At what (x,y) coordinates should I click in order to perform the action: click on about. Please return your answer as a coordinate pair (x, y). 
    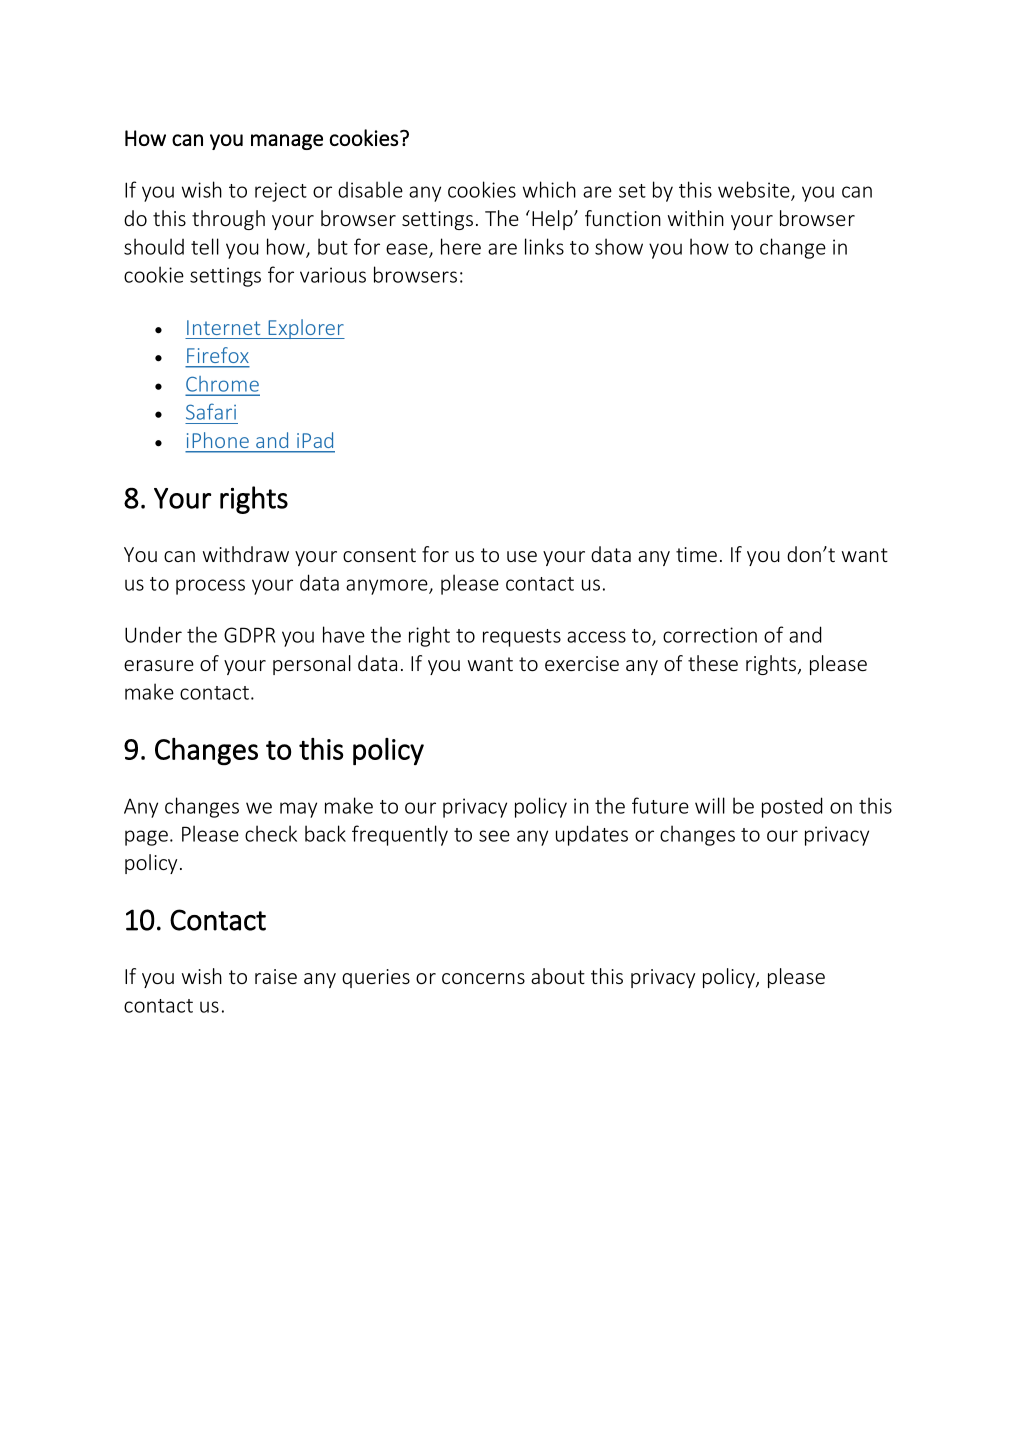
    Looking at the image, I should click on (558, 976).
